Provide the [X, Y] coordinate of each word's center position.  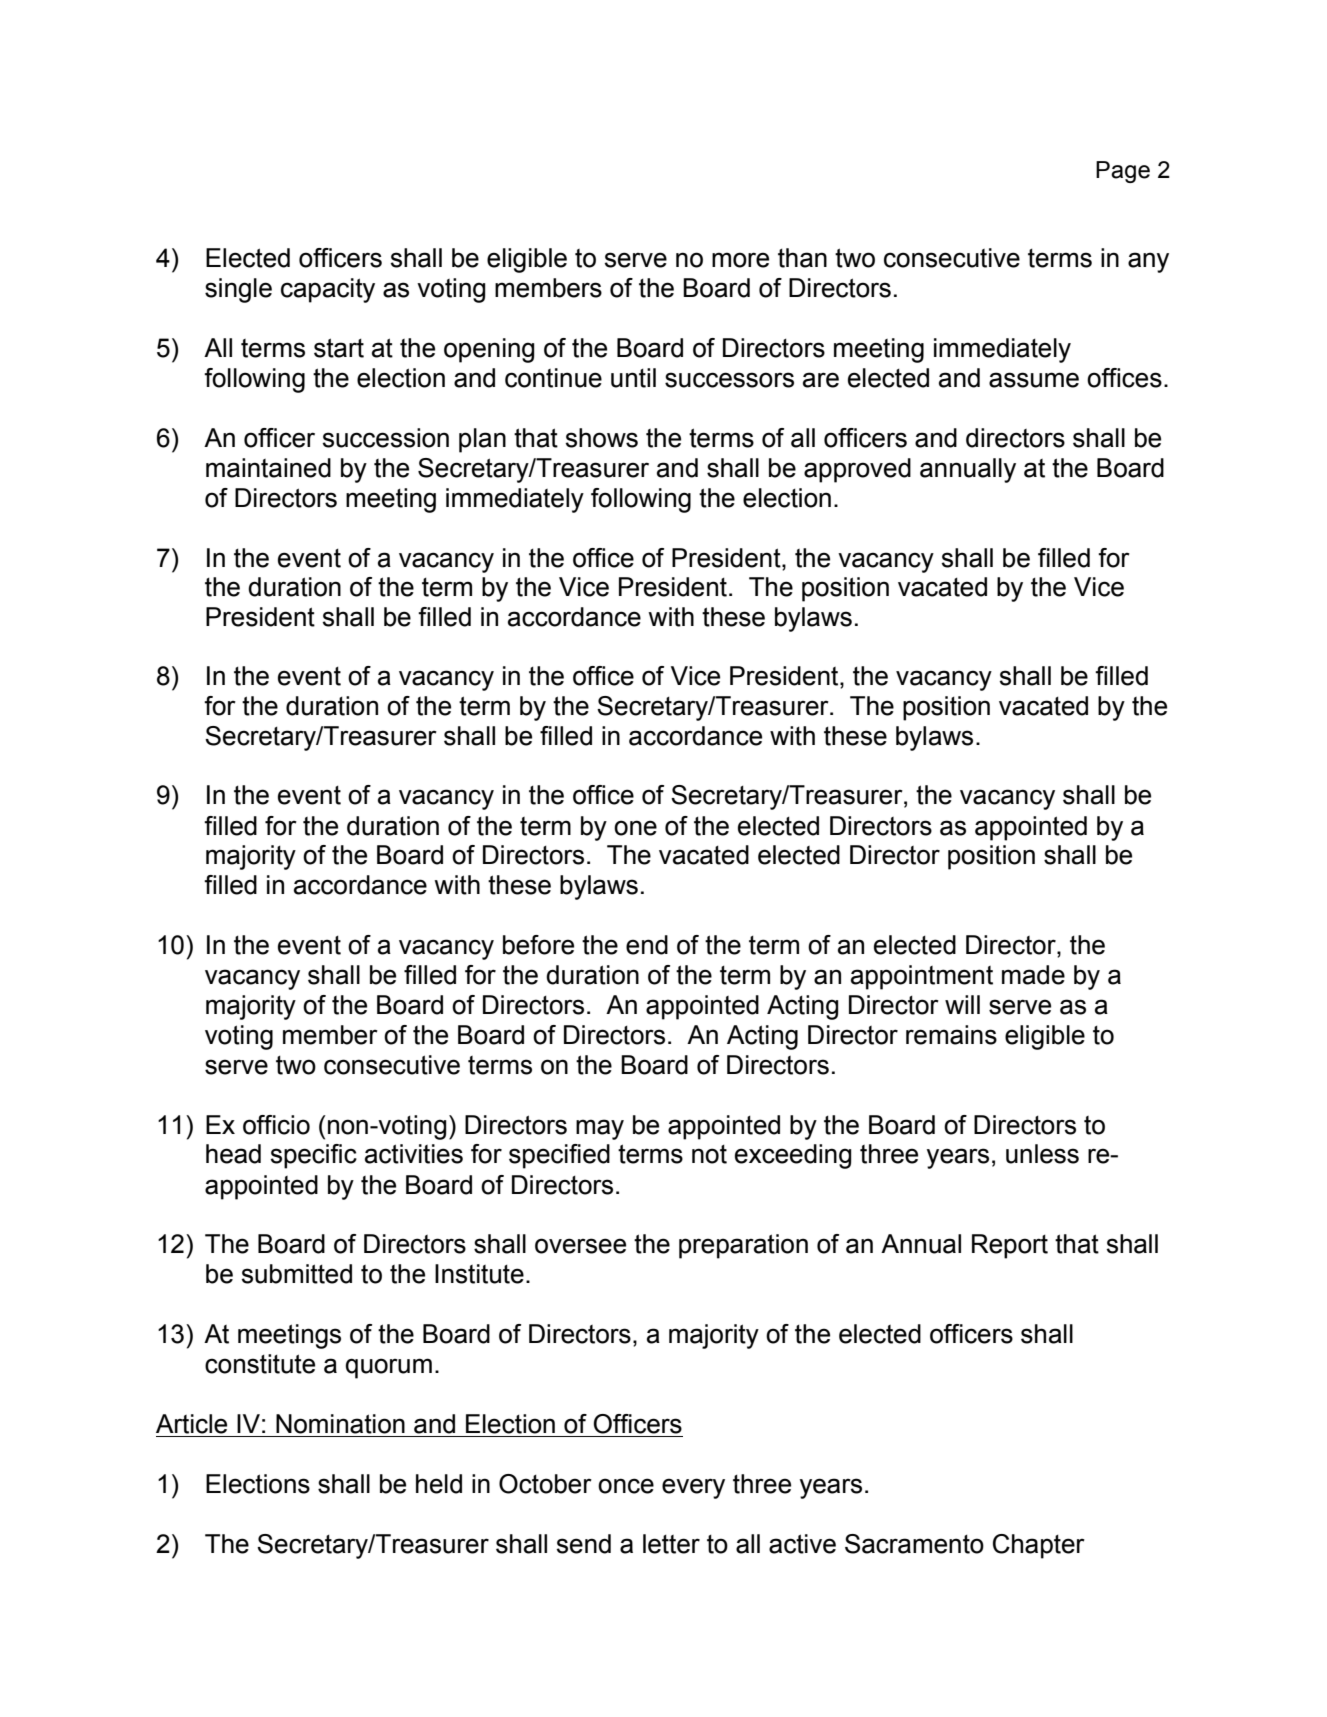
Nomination [340, 1424]
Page [1123, 172]
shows [601, 438]
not [709, 1154]
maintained [268, 468]
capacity [328, 290]
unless [1042, 1154]
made [1033, 975]
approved [857, 470]
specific [313, 1156]
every [693, 1488]
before [538, 945]
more [740, 260]
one [635, 828]
